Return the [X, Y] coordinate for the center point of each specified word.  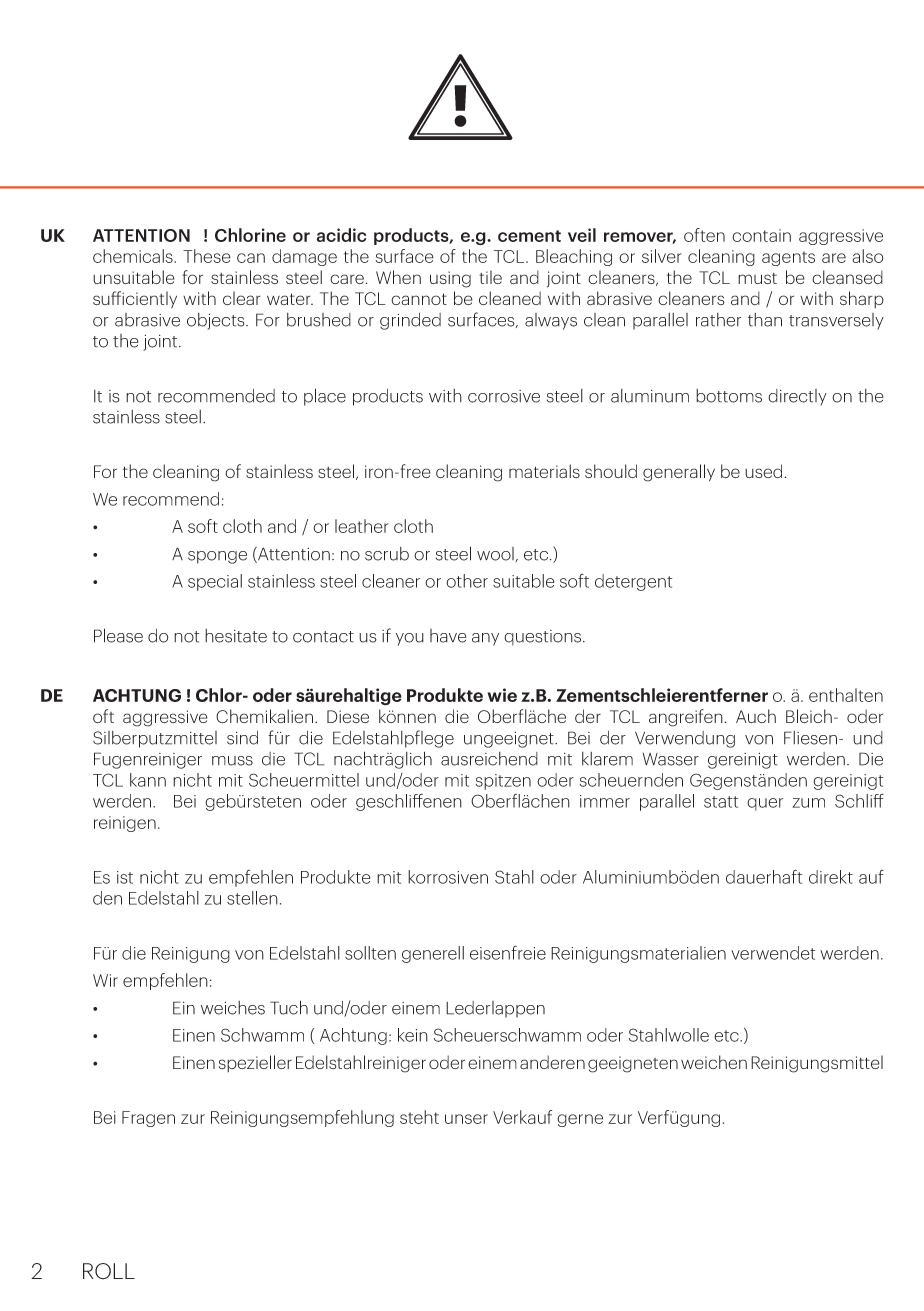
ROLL [109, 1271]
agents [788, 258]
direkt [831, 877]
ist [125, 877]
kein [413, 1035]
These [207, 256]
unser [466, 1119]
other [467, 581]
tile [490, 277]
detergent [633, 582]
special [215, 582]
